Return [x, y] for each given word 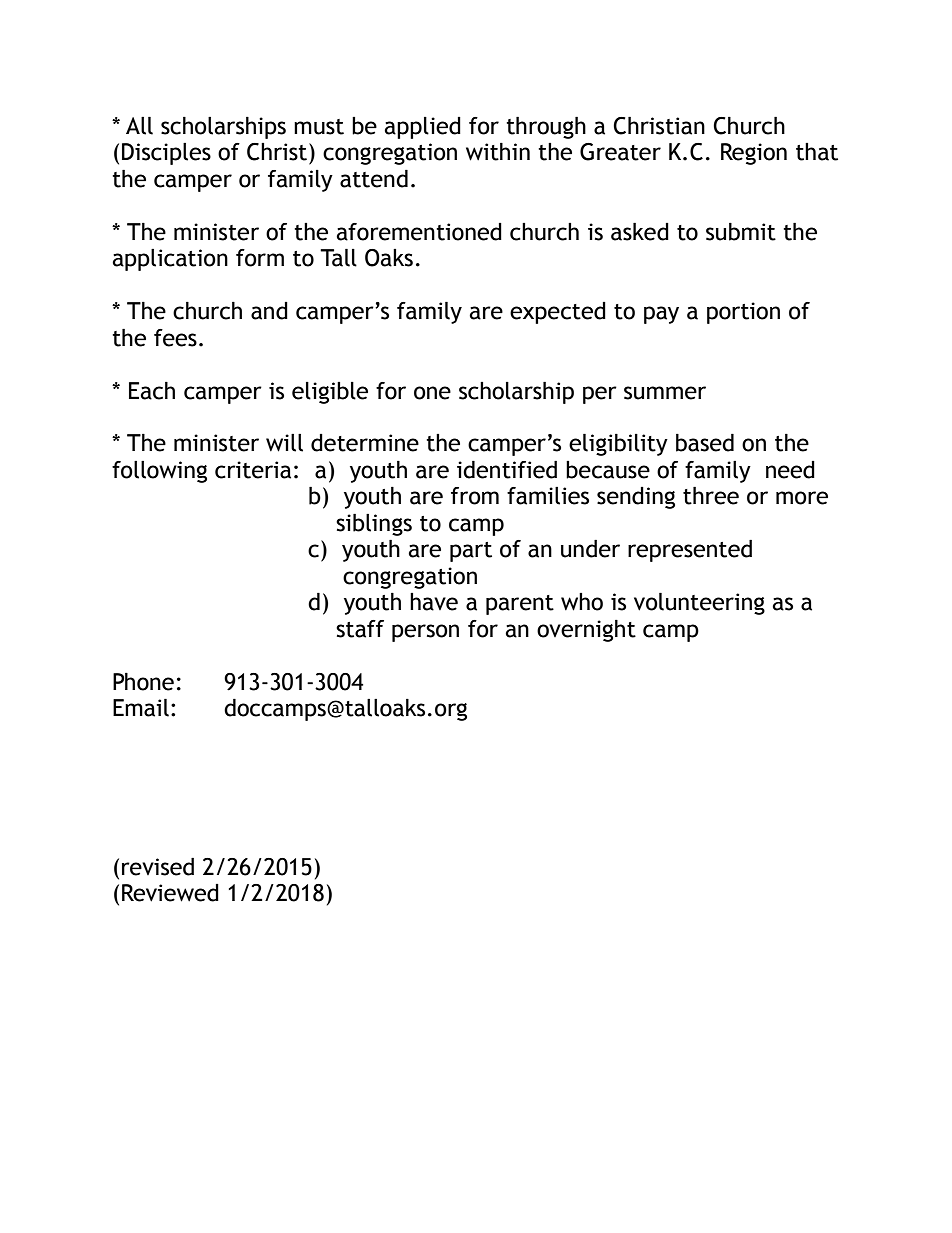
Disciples [166, 154]
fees [175, 338]
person [425, 633]
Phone [143, 682]
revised [158, 867]
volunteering [699, 604]
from [475, 496]
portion [743, 313]
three [711, 496]
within [498, 152]
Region [754, 154]
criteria [253, 470]
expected [558, 313]
